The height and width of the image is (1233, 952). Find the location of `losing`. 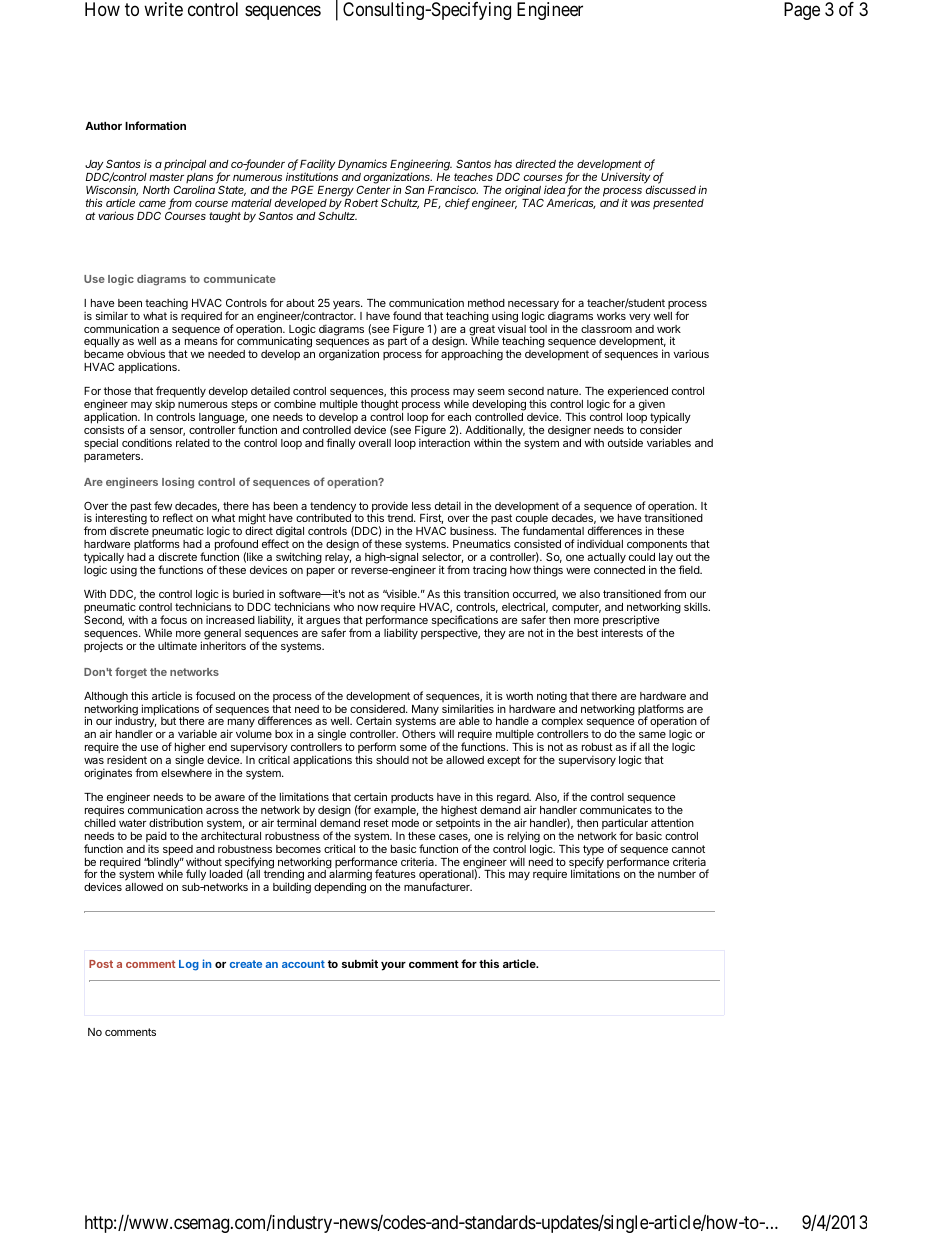

losing is located at coordinates (178, 483).
